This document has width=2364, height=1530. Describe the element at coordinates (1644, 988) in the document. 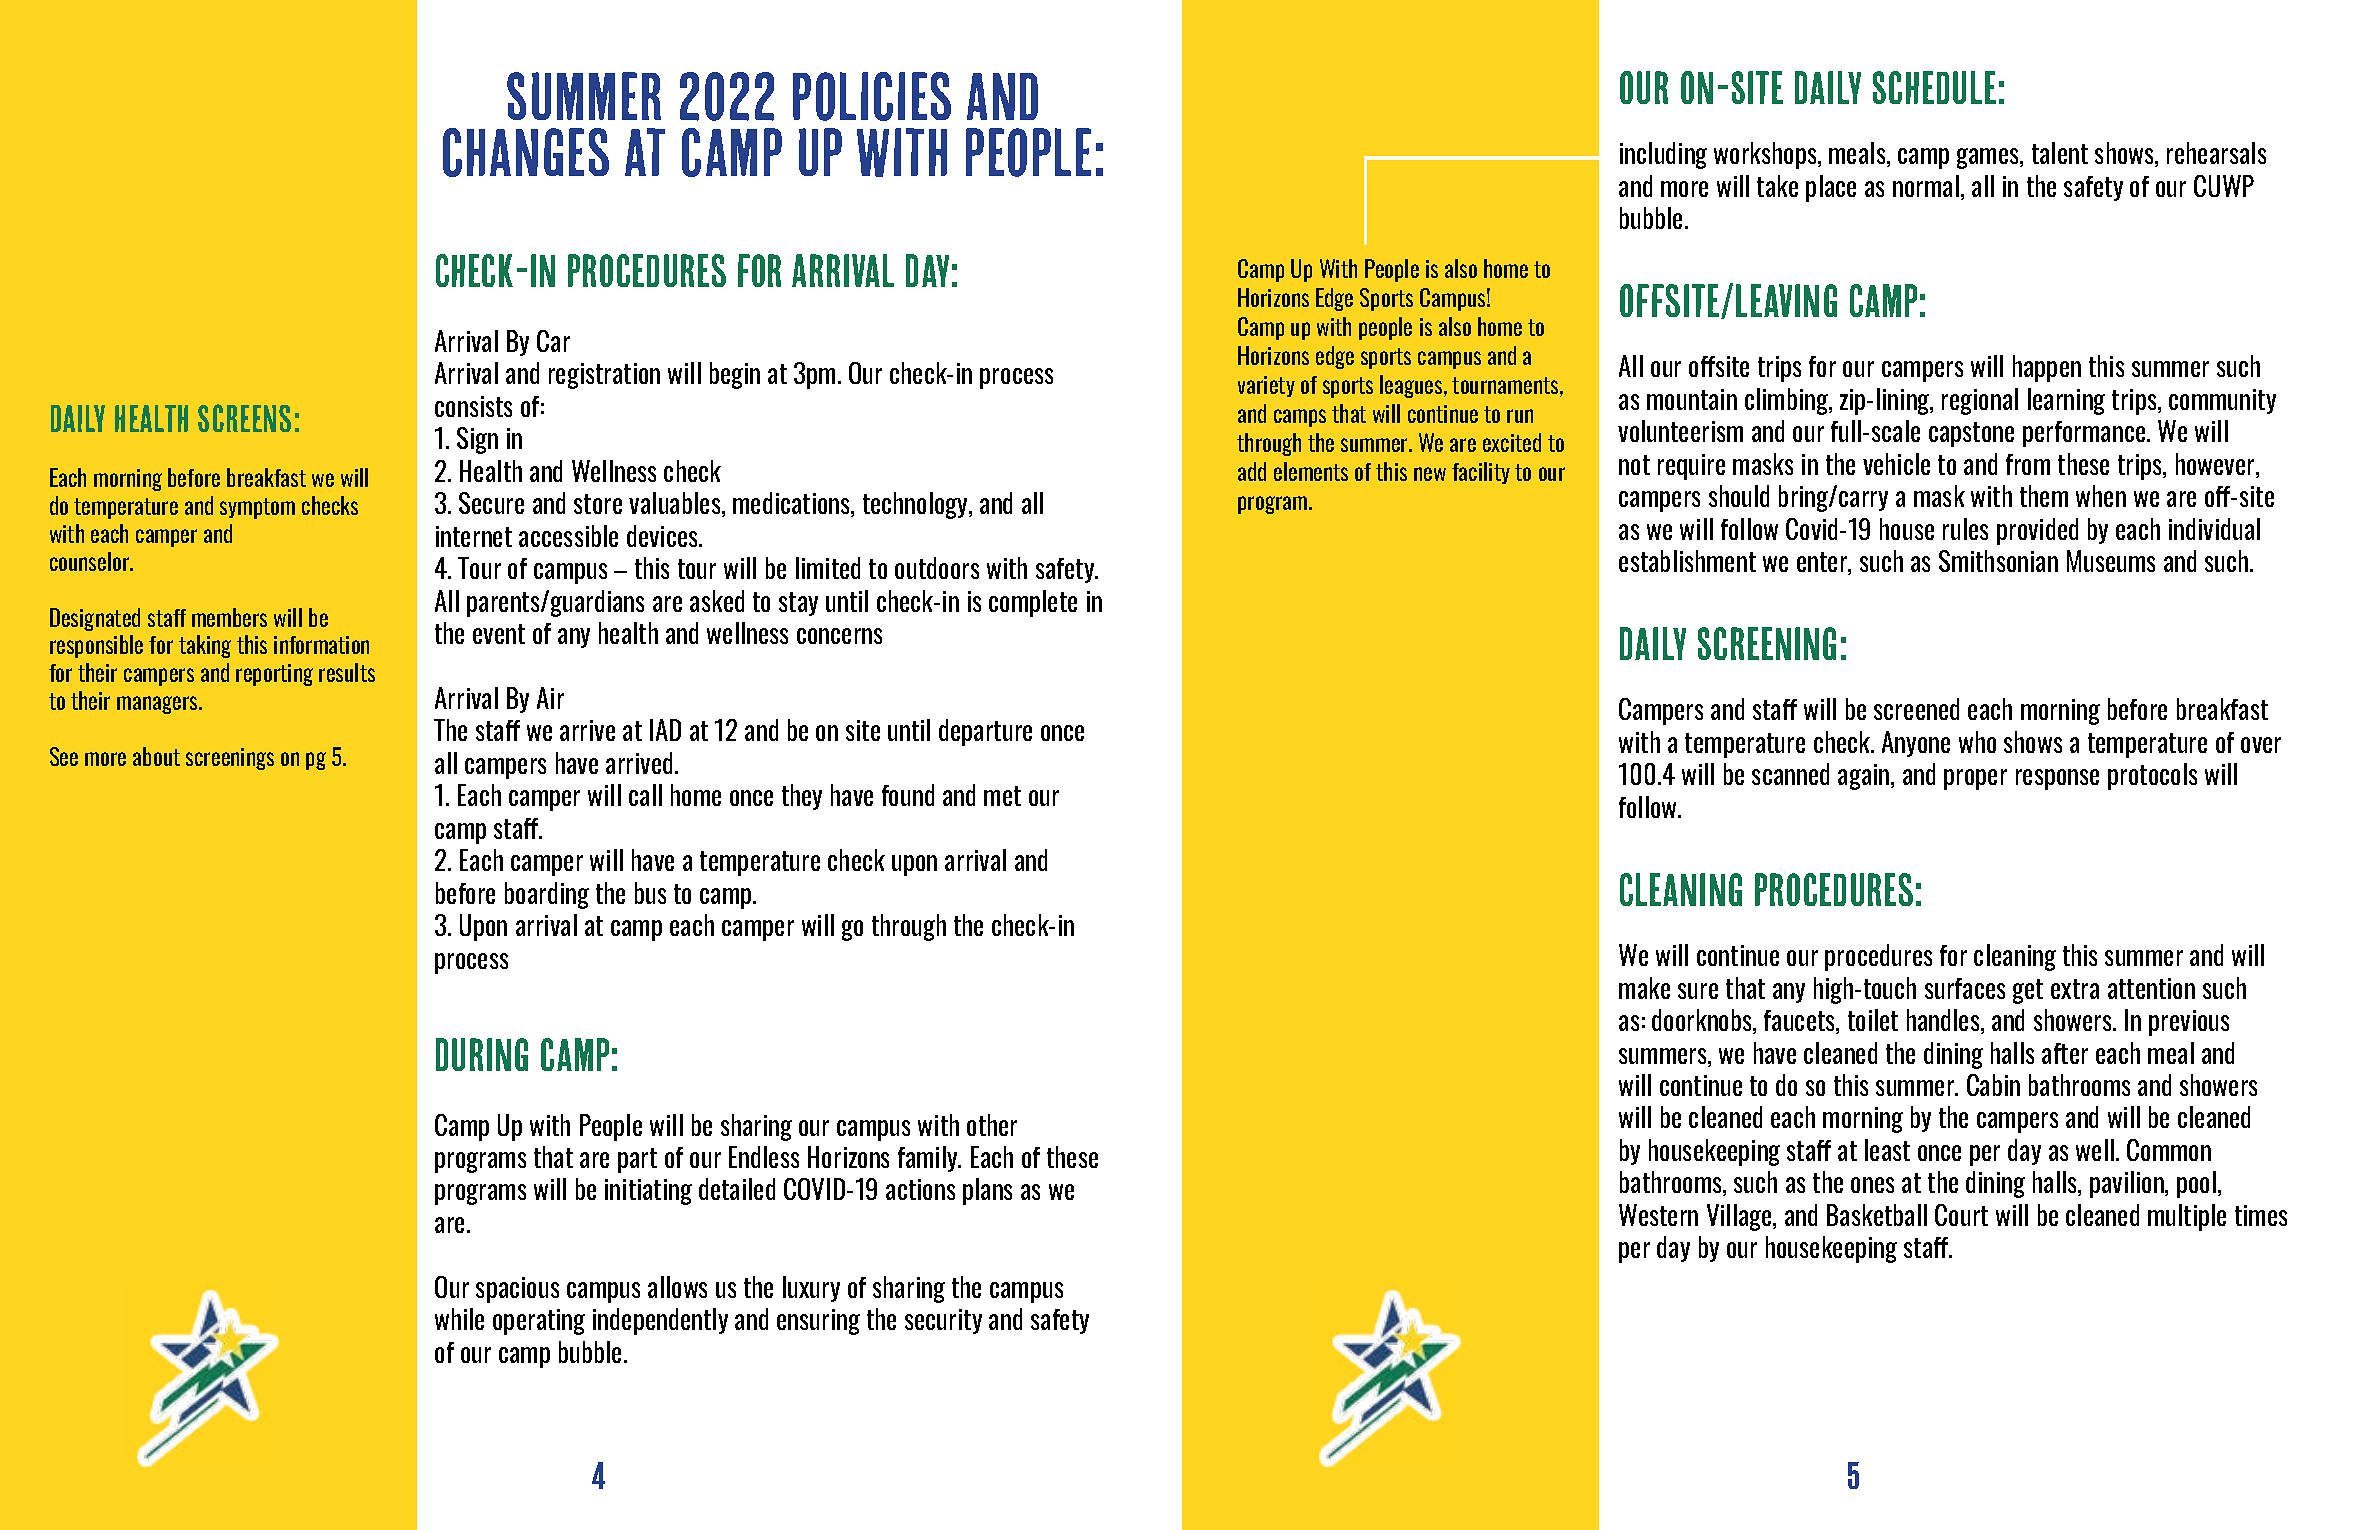

I see `make` at that location.
